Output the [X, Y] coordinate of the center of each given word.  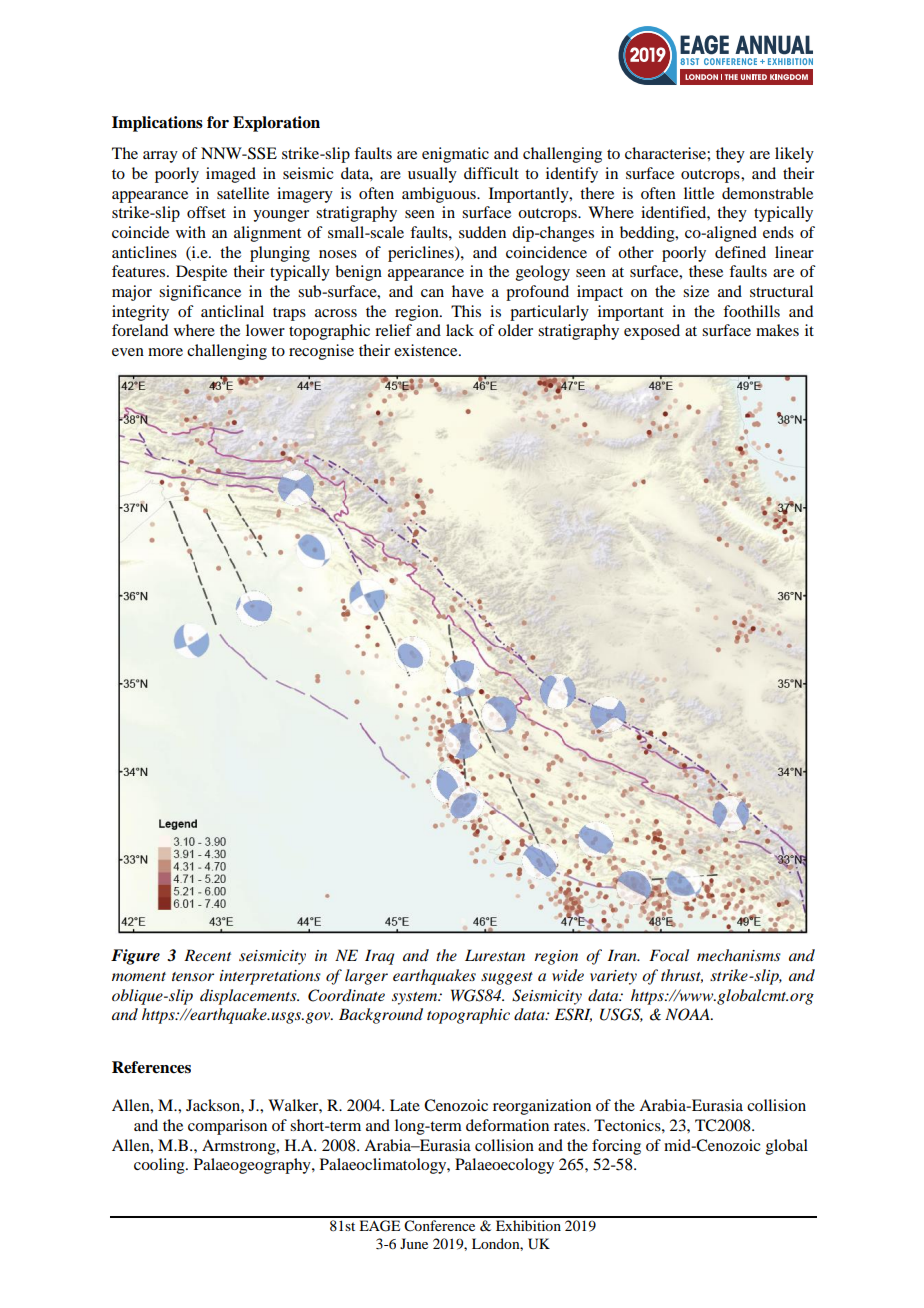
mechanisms [739, 955]
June [414, 1243]
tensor [193, 976]
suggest [507, 978]
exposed [652, 332]
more [165, 352]
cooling [160, 1166]
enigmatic [455, 155]
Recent [207, 955]
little [699, 193]
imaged [231, 175]
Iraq [379, 957]
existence [427, 350]
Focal [669, 955]
